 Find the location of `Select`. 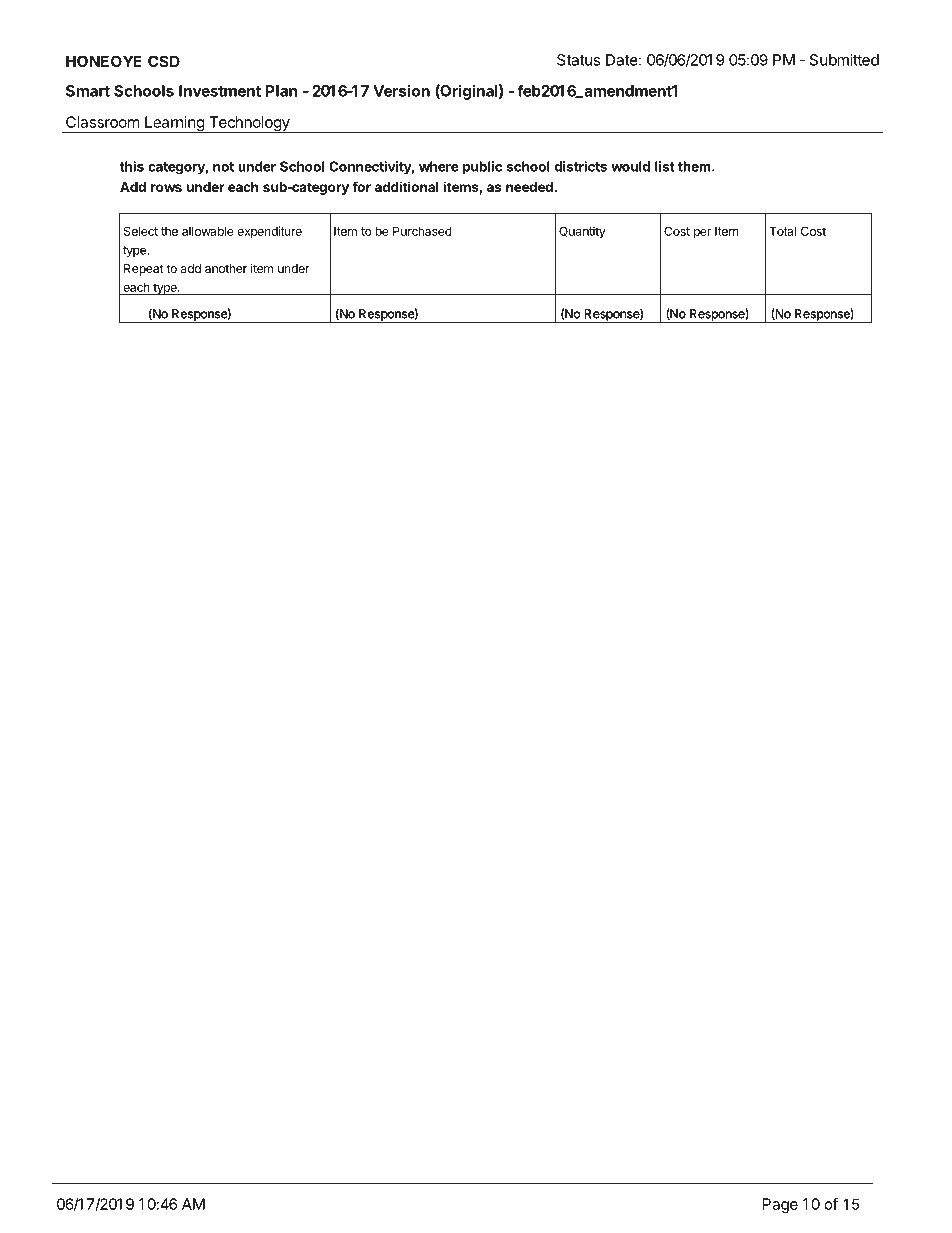

Select is located at coordinates (141, 231).
